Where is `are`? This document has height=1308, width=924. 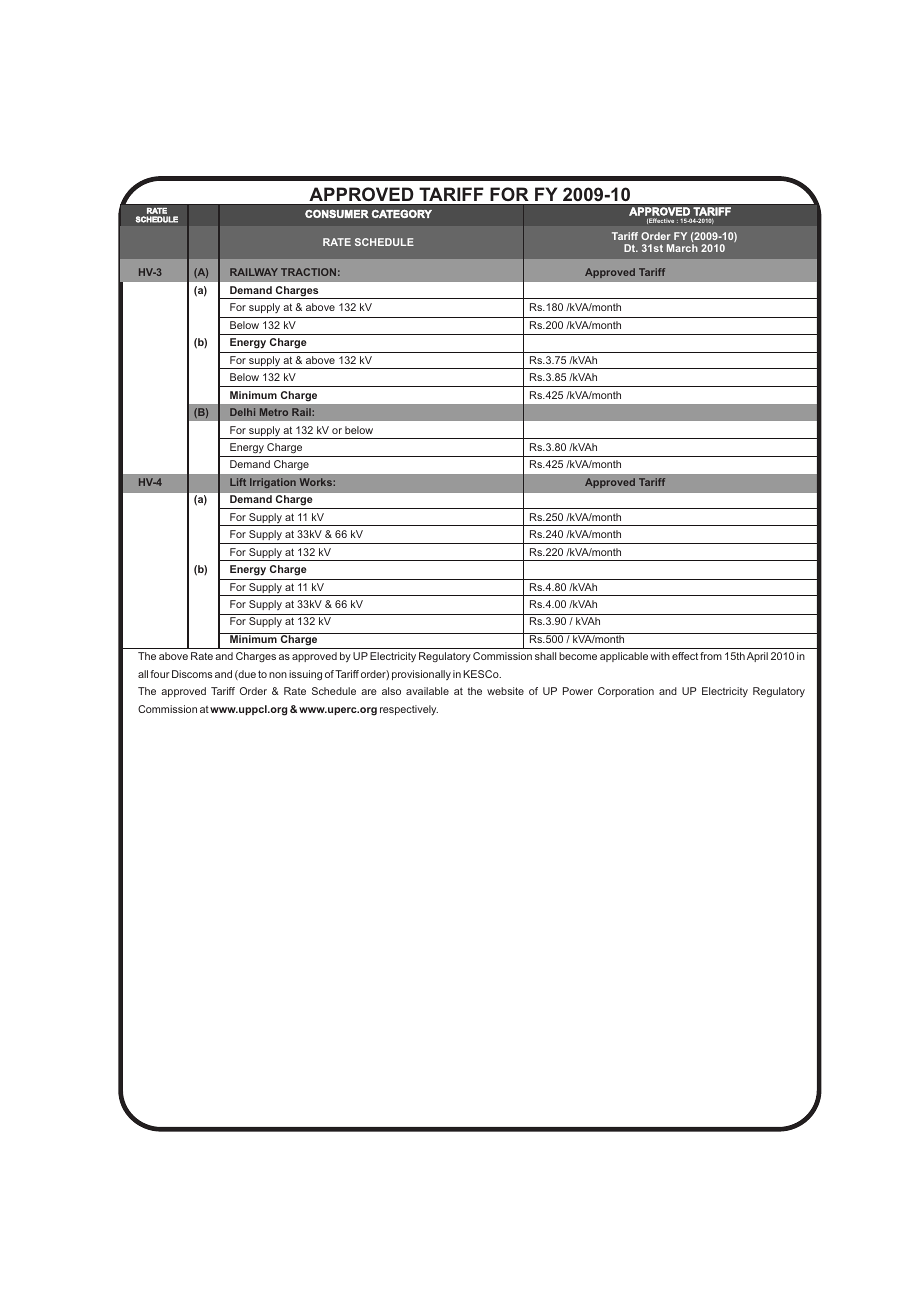 are is located at coordinates (369, 692).
